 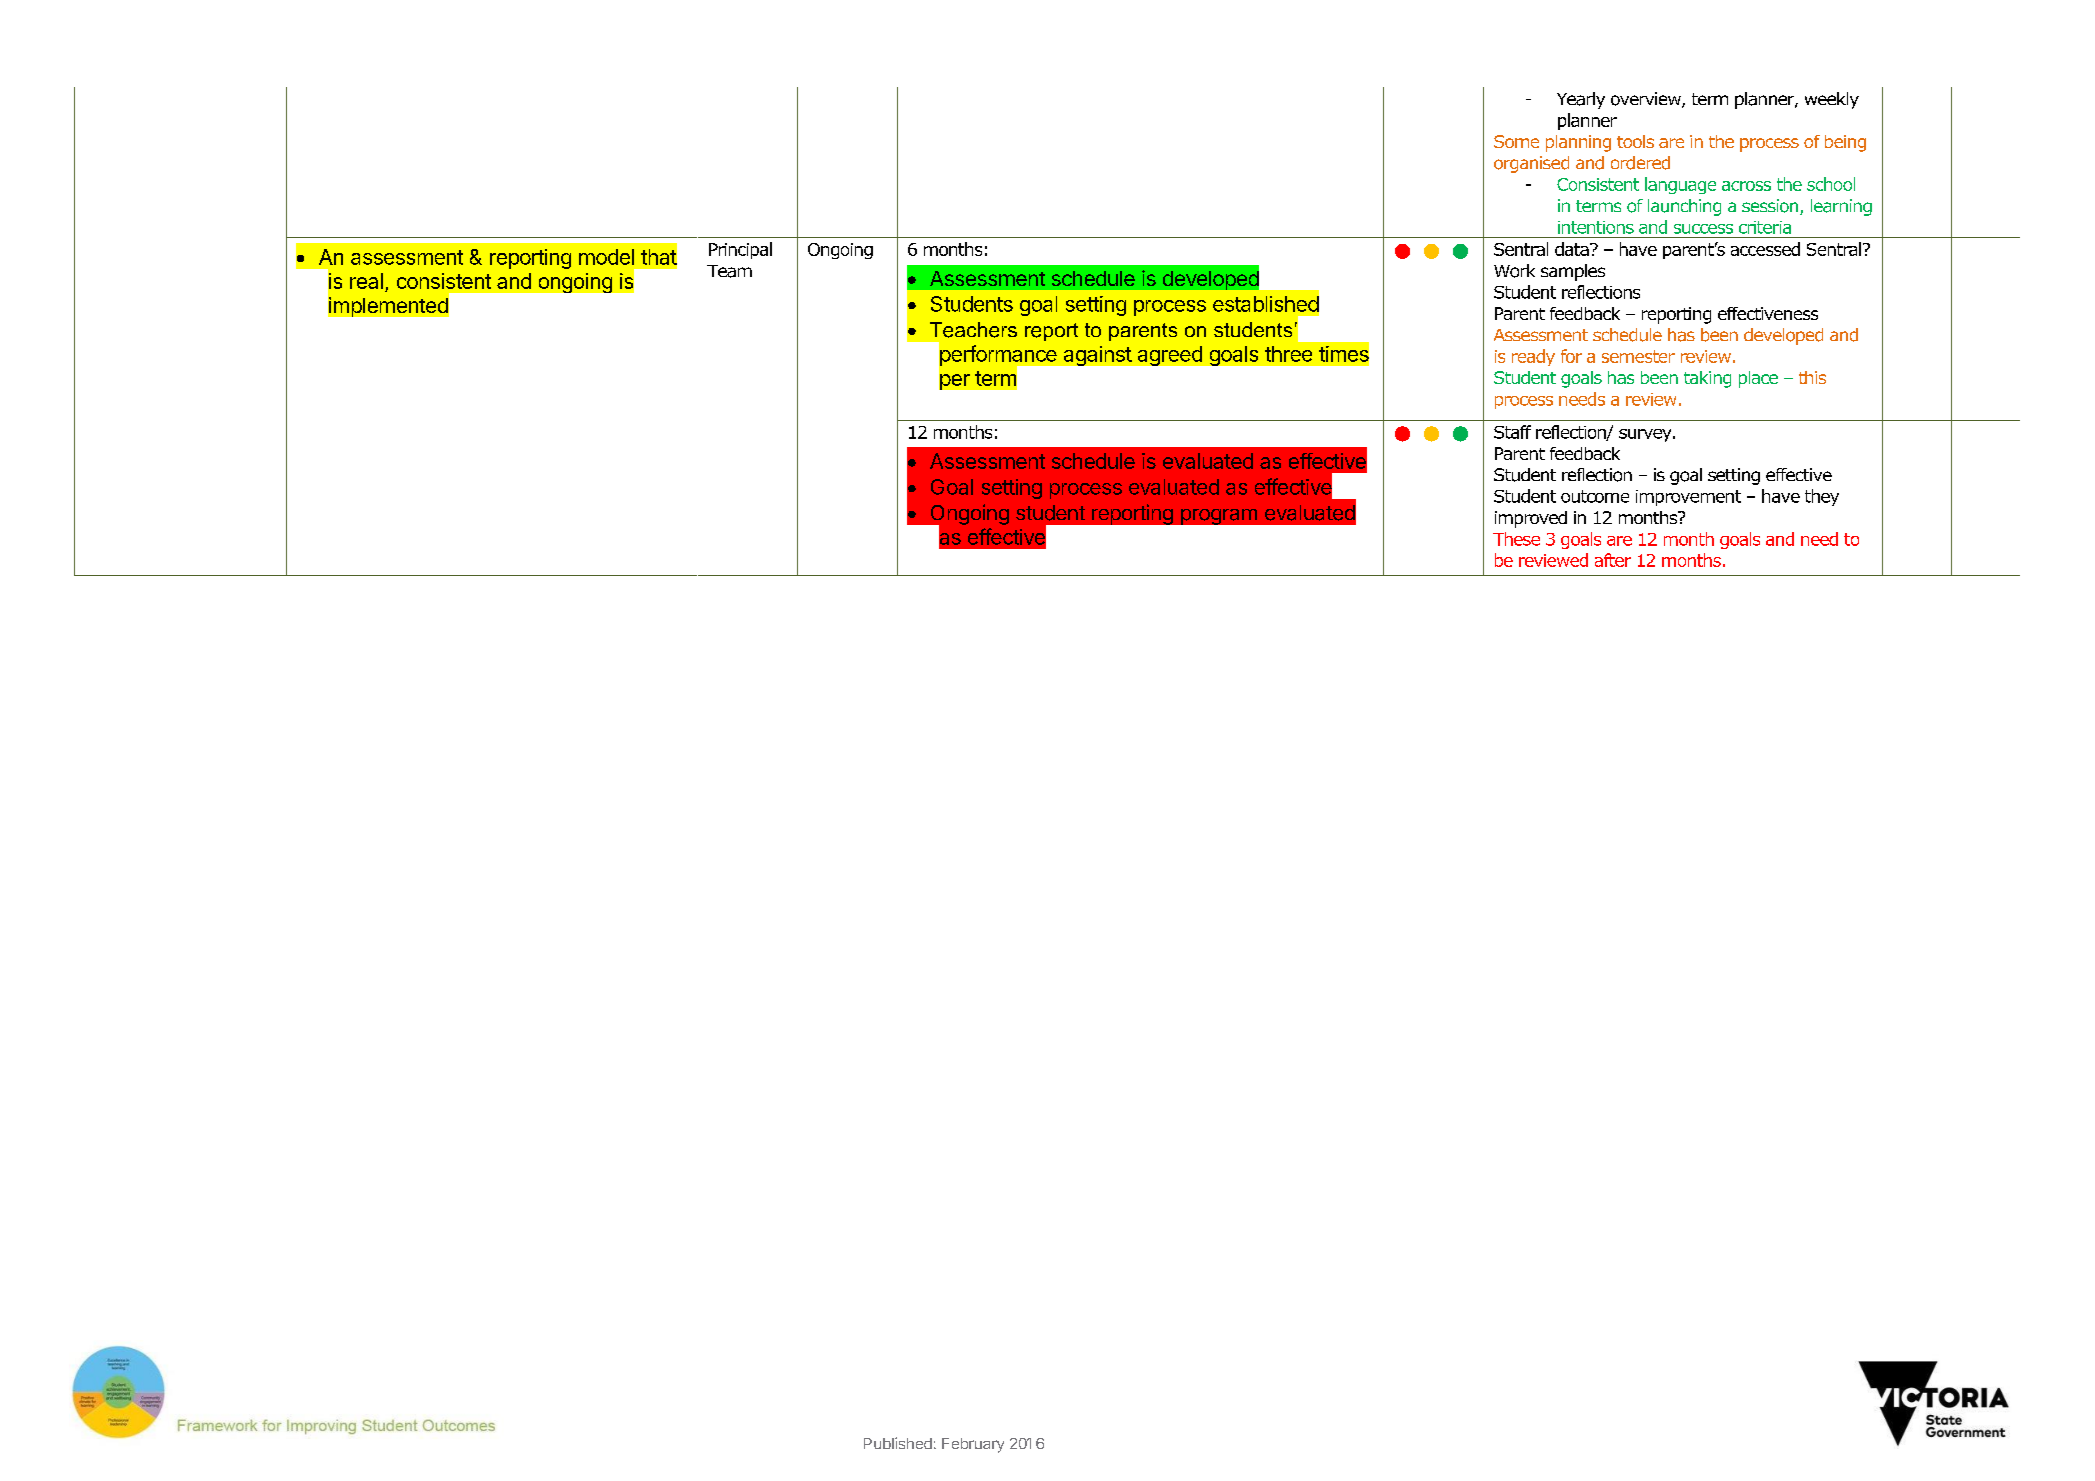 I want to click on improvement, so click(x=1688, y=498).
